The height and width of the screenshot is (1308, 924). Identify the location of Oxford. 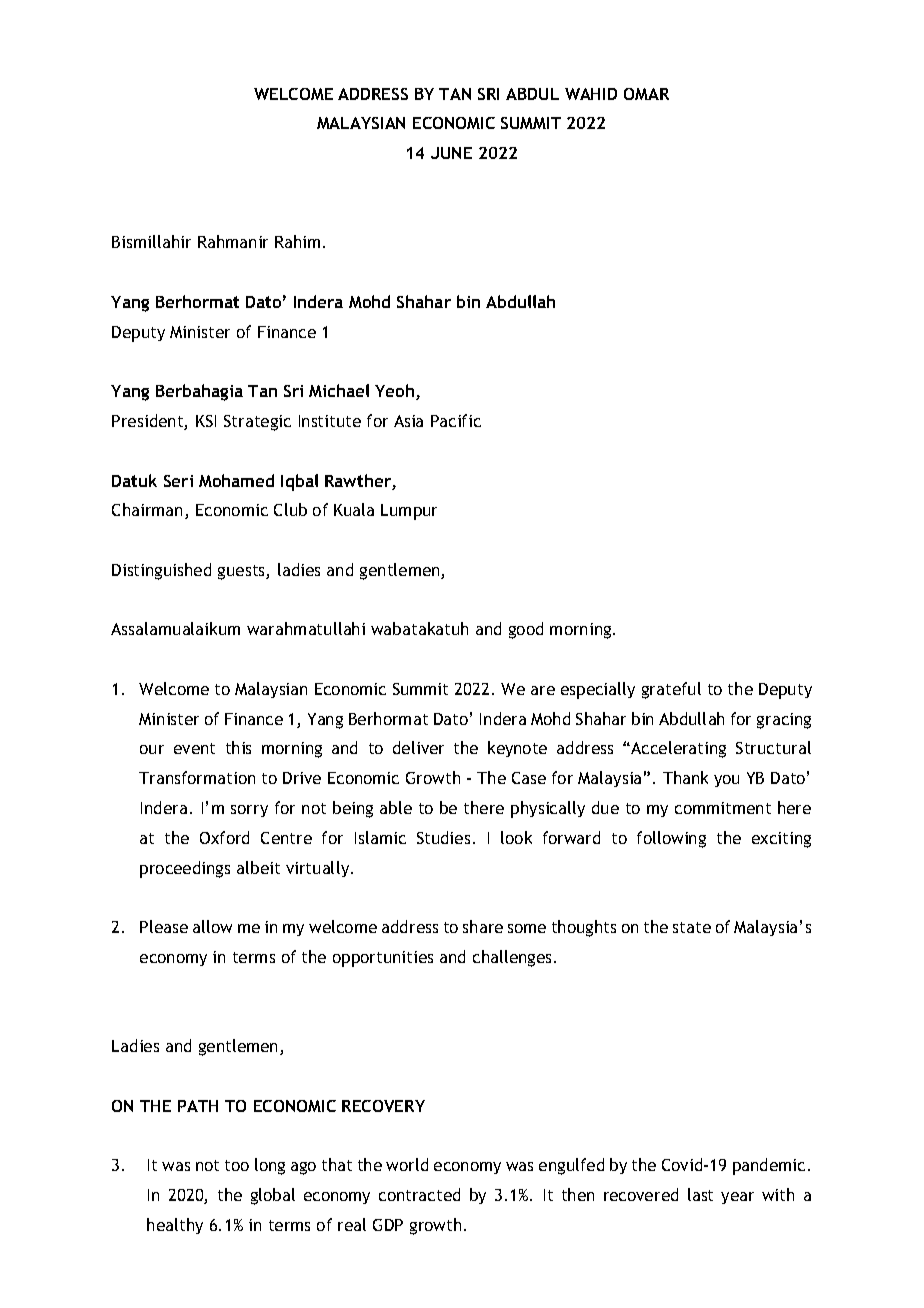
(224, 837).
